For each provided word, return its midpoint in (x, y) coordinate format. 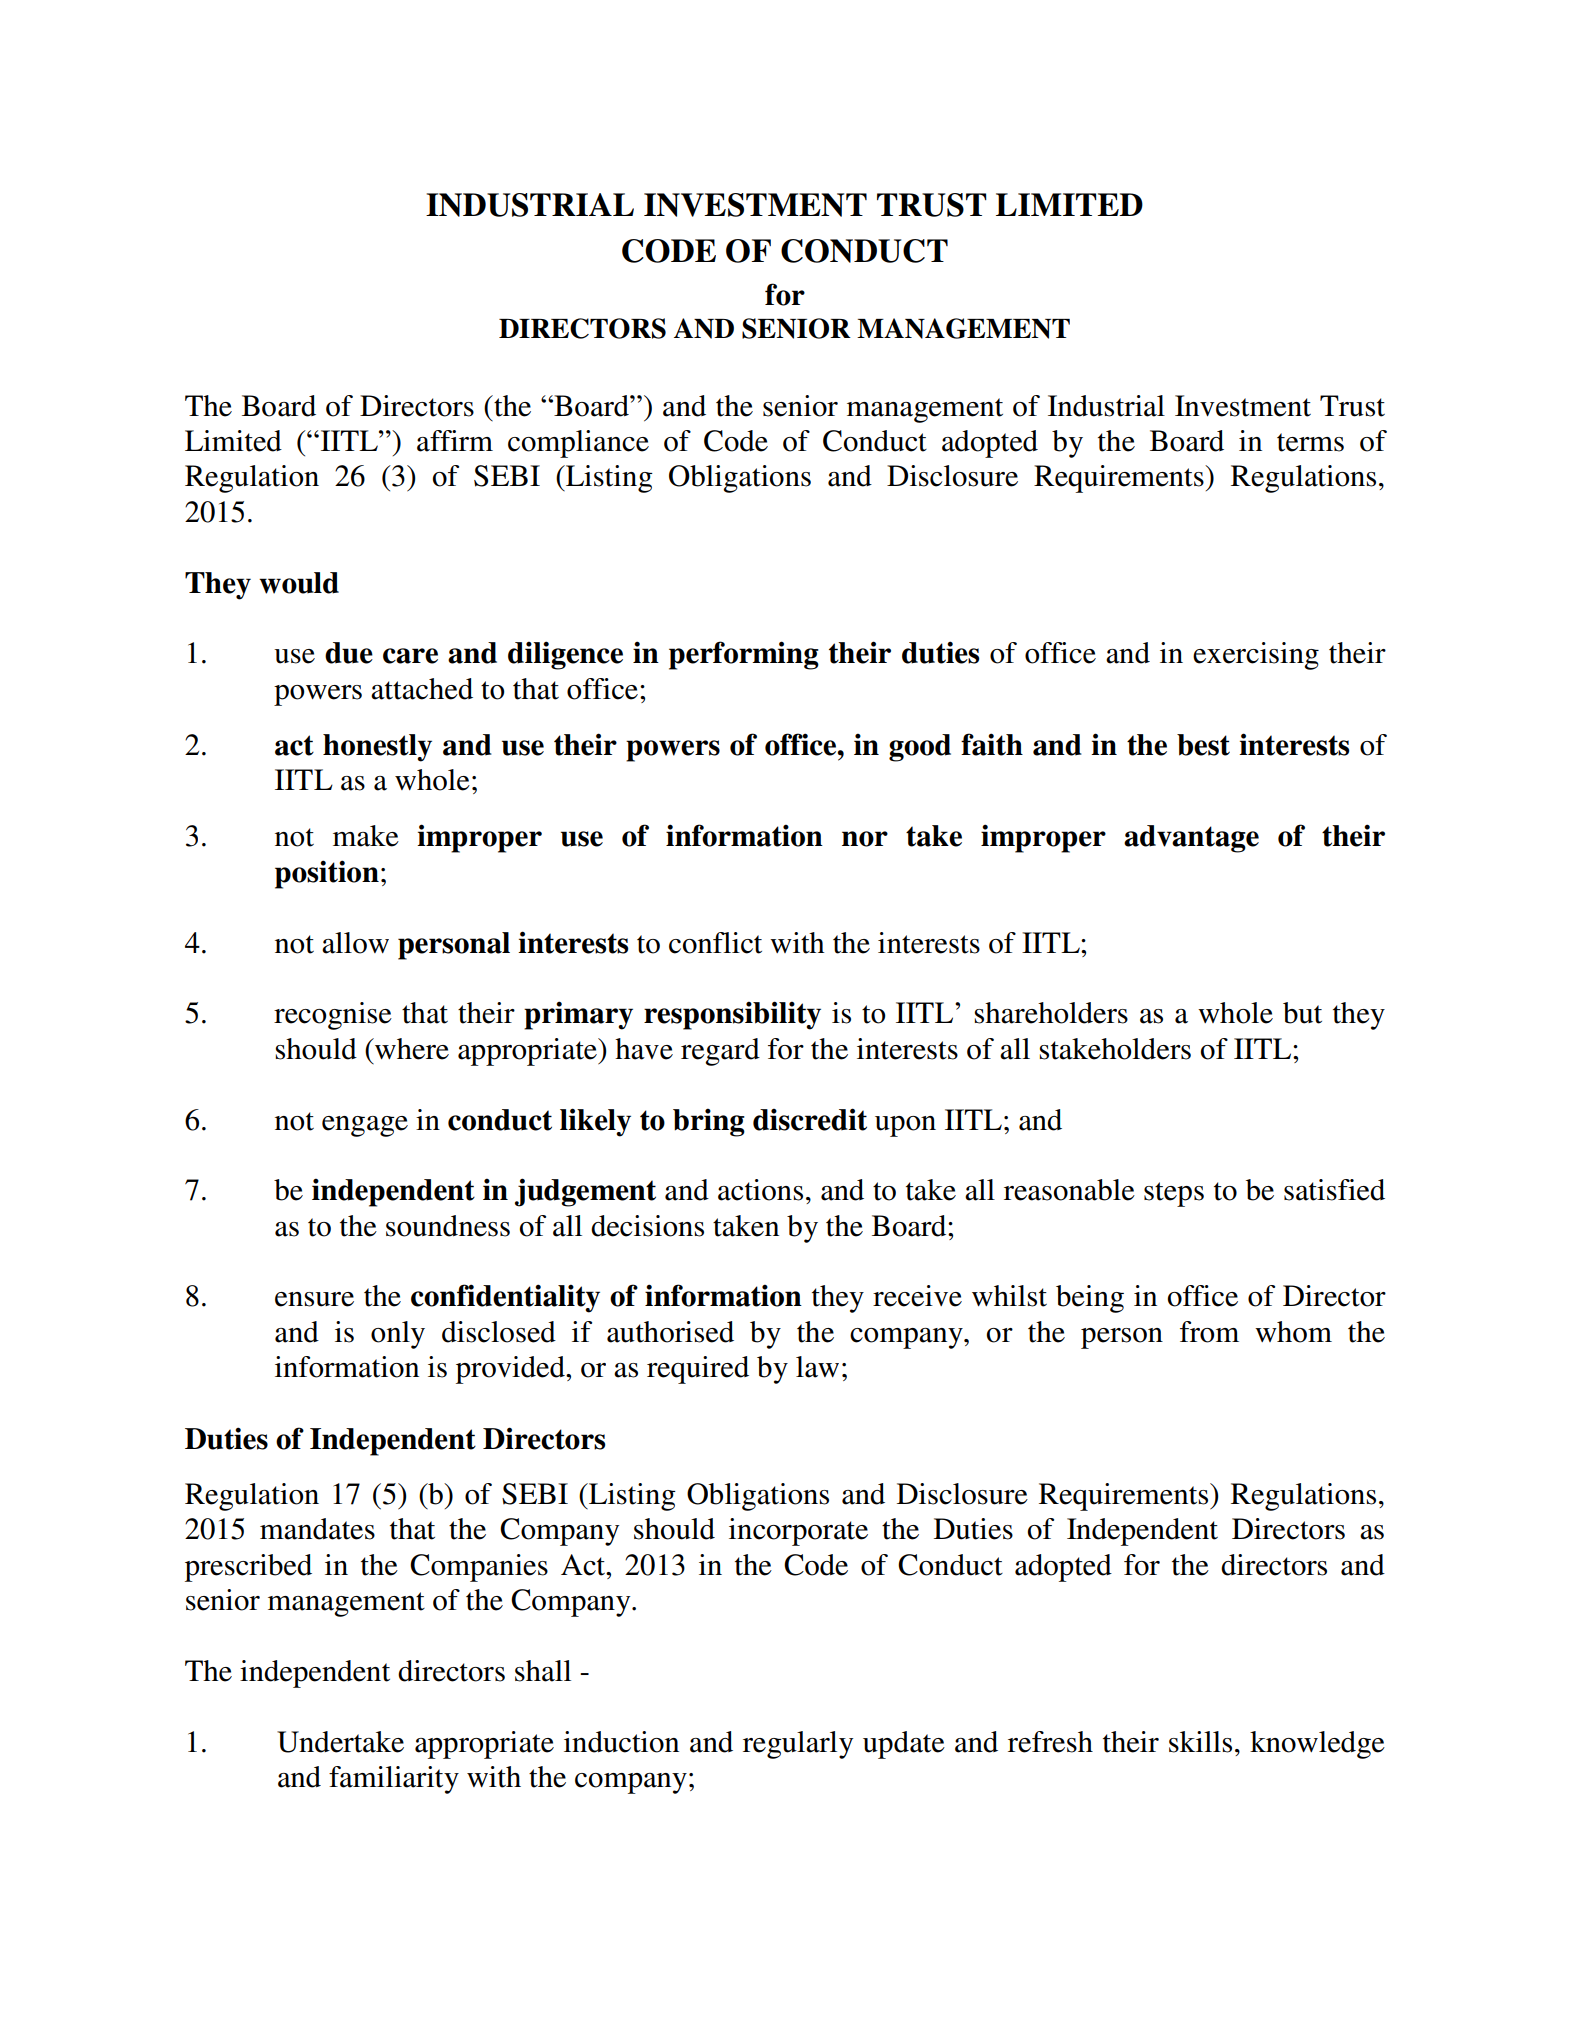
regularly (798, 1745)
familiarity (394, 1780)
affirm (455, 441)
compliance (578, 444)
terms (1310, 442)
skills (1200, 1742)
